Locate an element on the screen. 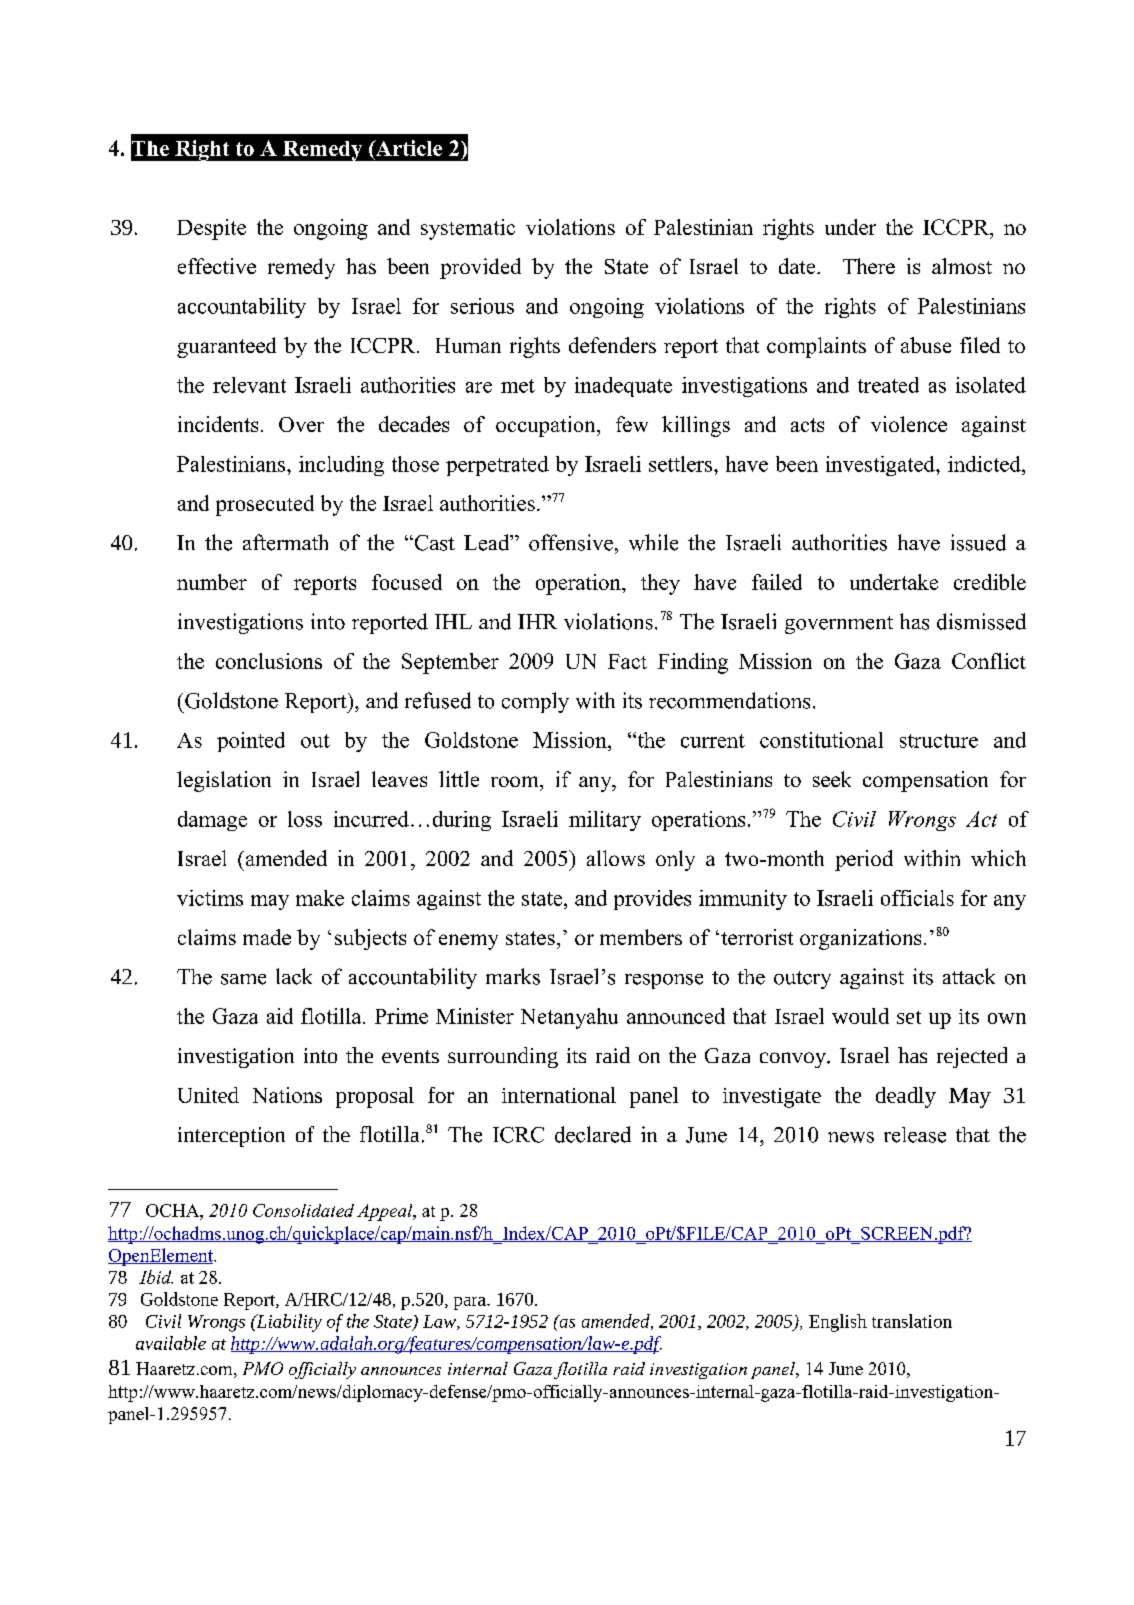  translation is located at coordinates (912, 1321).
